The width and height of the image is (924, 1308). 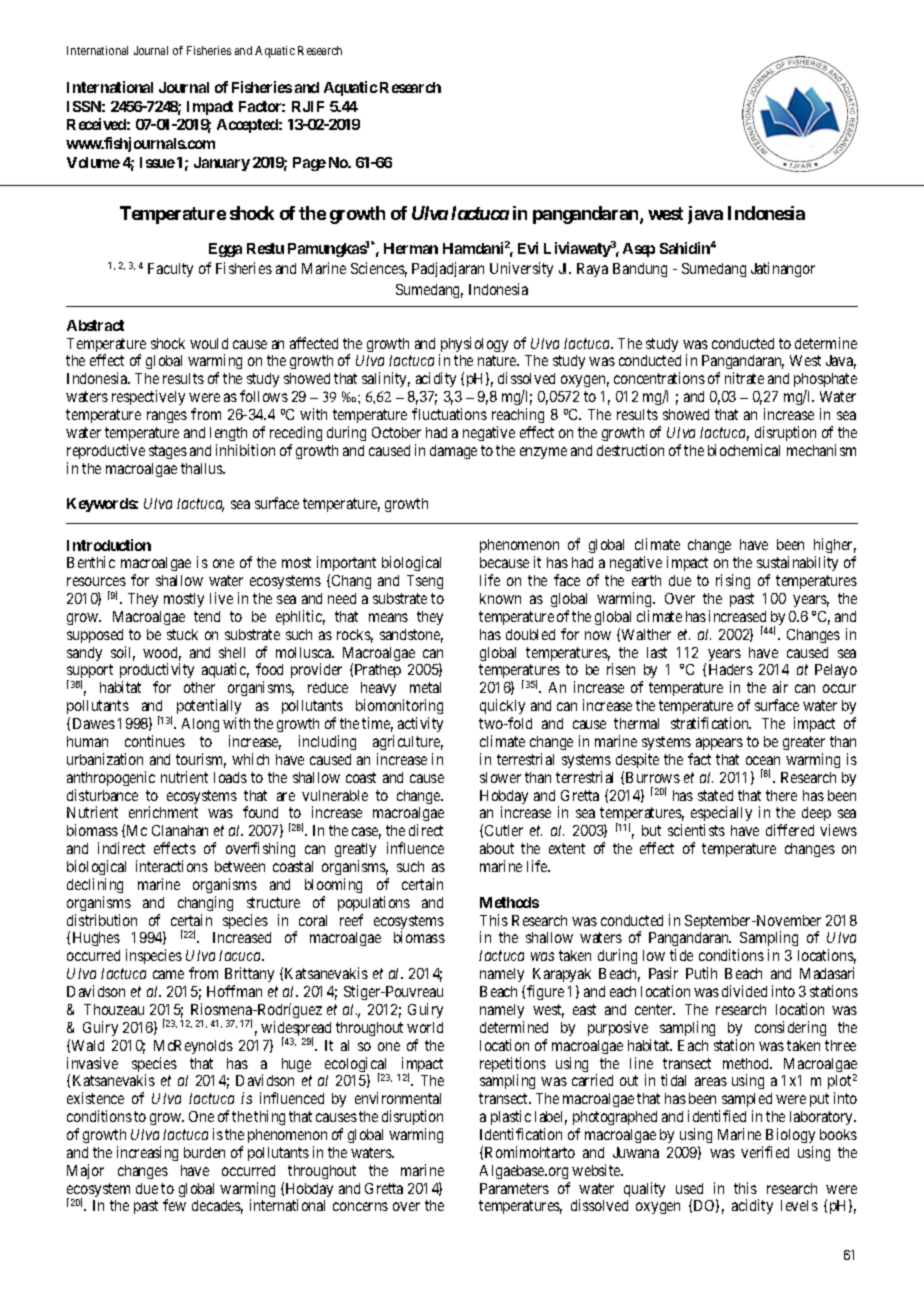 What do you see at coordinates (109, 545) in the image?
I see `Introduction` at bounding box center [109, 545].
